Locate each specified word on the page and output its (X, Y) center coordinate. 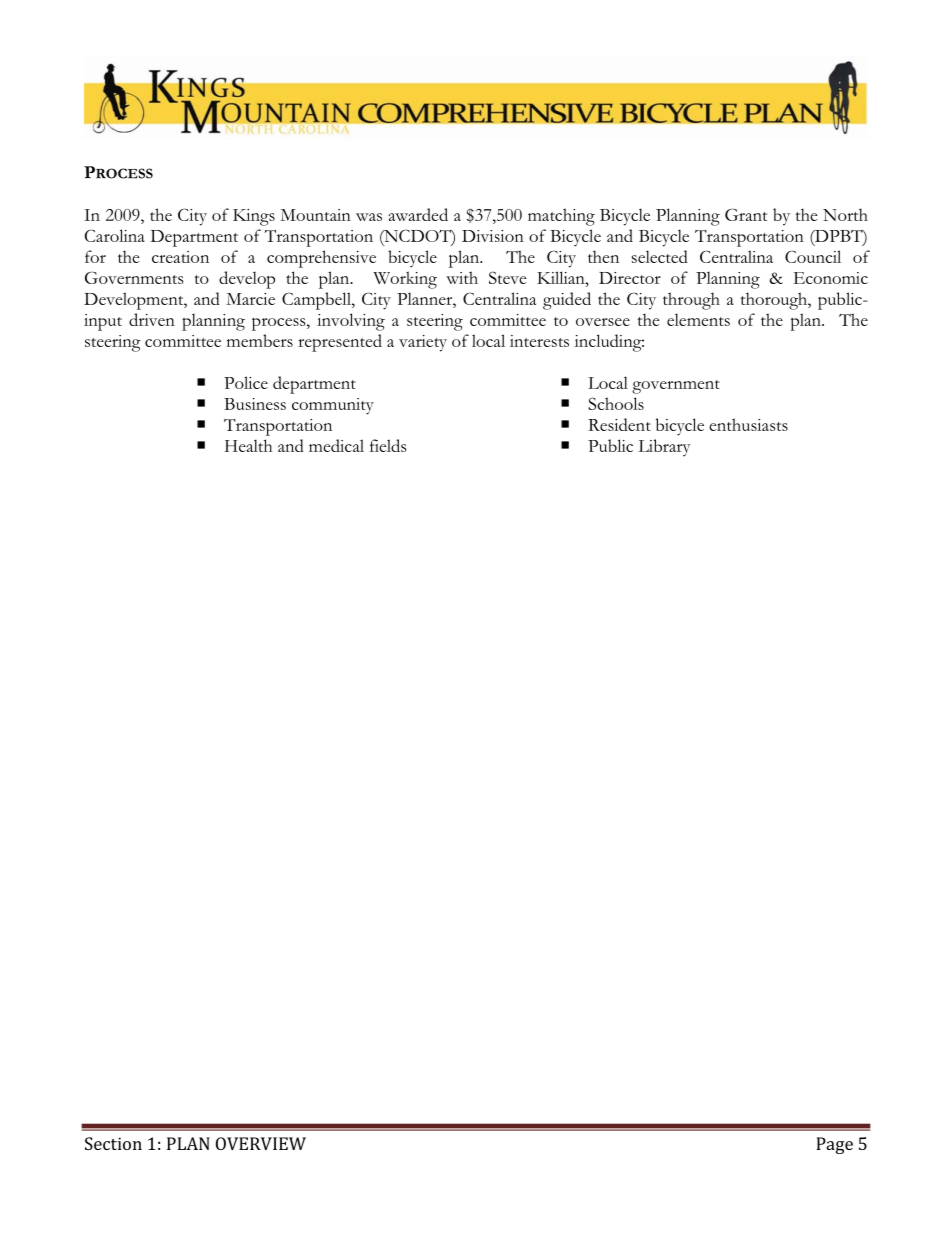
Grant (746, 214)
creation (180, 257)
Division (493, 236)
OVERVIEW (261, 1143)
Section (113, 1143)
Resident (619, 424)
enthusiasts (748, 424)
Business (255, 404)
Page (834, 1145)
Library (664, 448)
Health (248, 445)
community (333, 406)
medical (336, 445)
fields (388, 445)
